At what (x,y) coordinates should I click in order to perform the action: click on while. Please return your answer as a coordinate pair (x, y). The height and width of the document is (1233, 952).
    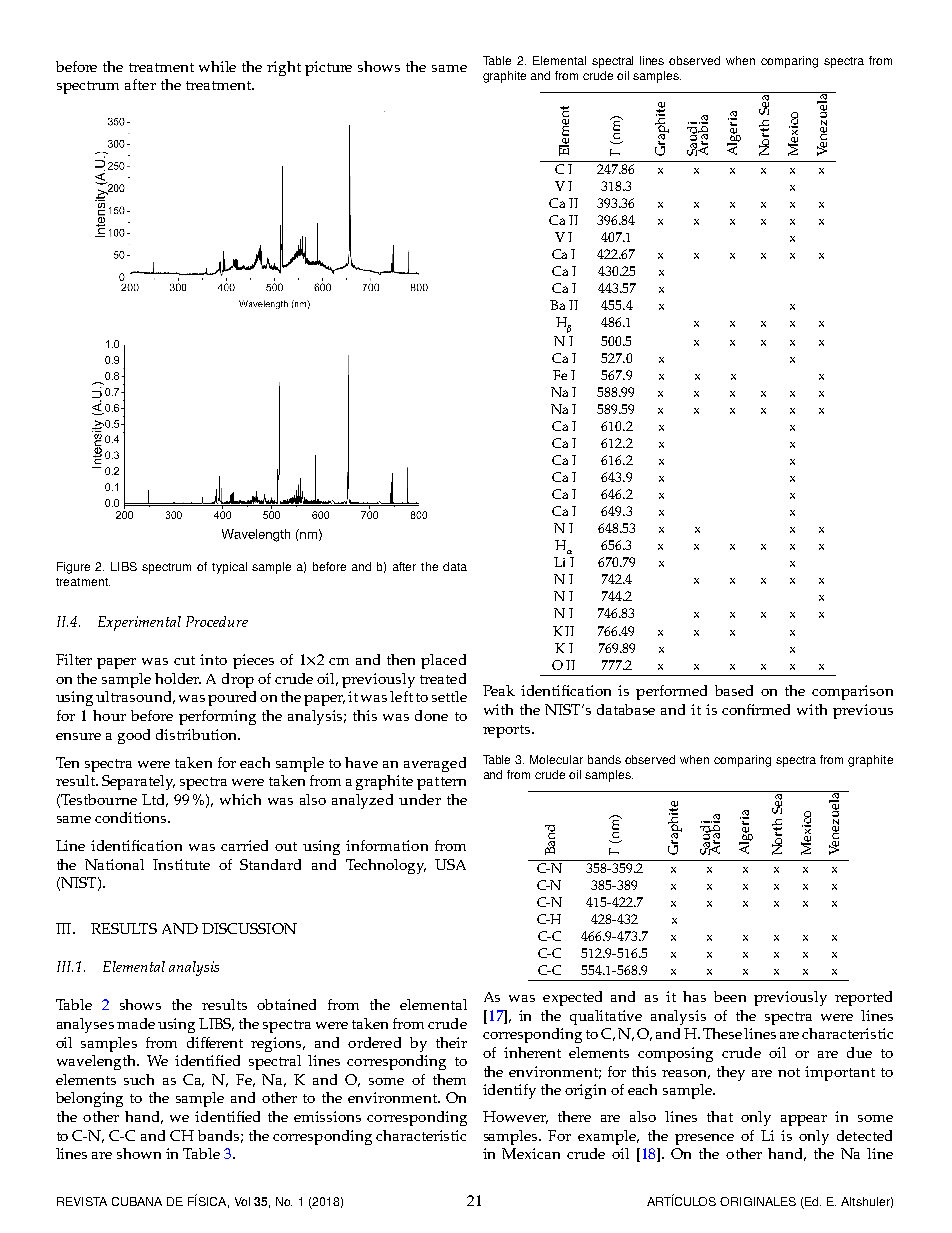
    Looking at the image, I should click on (217, 66).
